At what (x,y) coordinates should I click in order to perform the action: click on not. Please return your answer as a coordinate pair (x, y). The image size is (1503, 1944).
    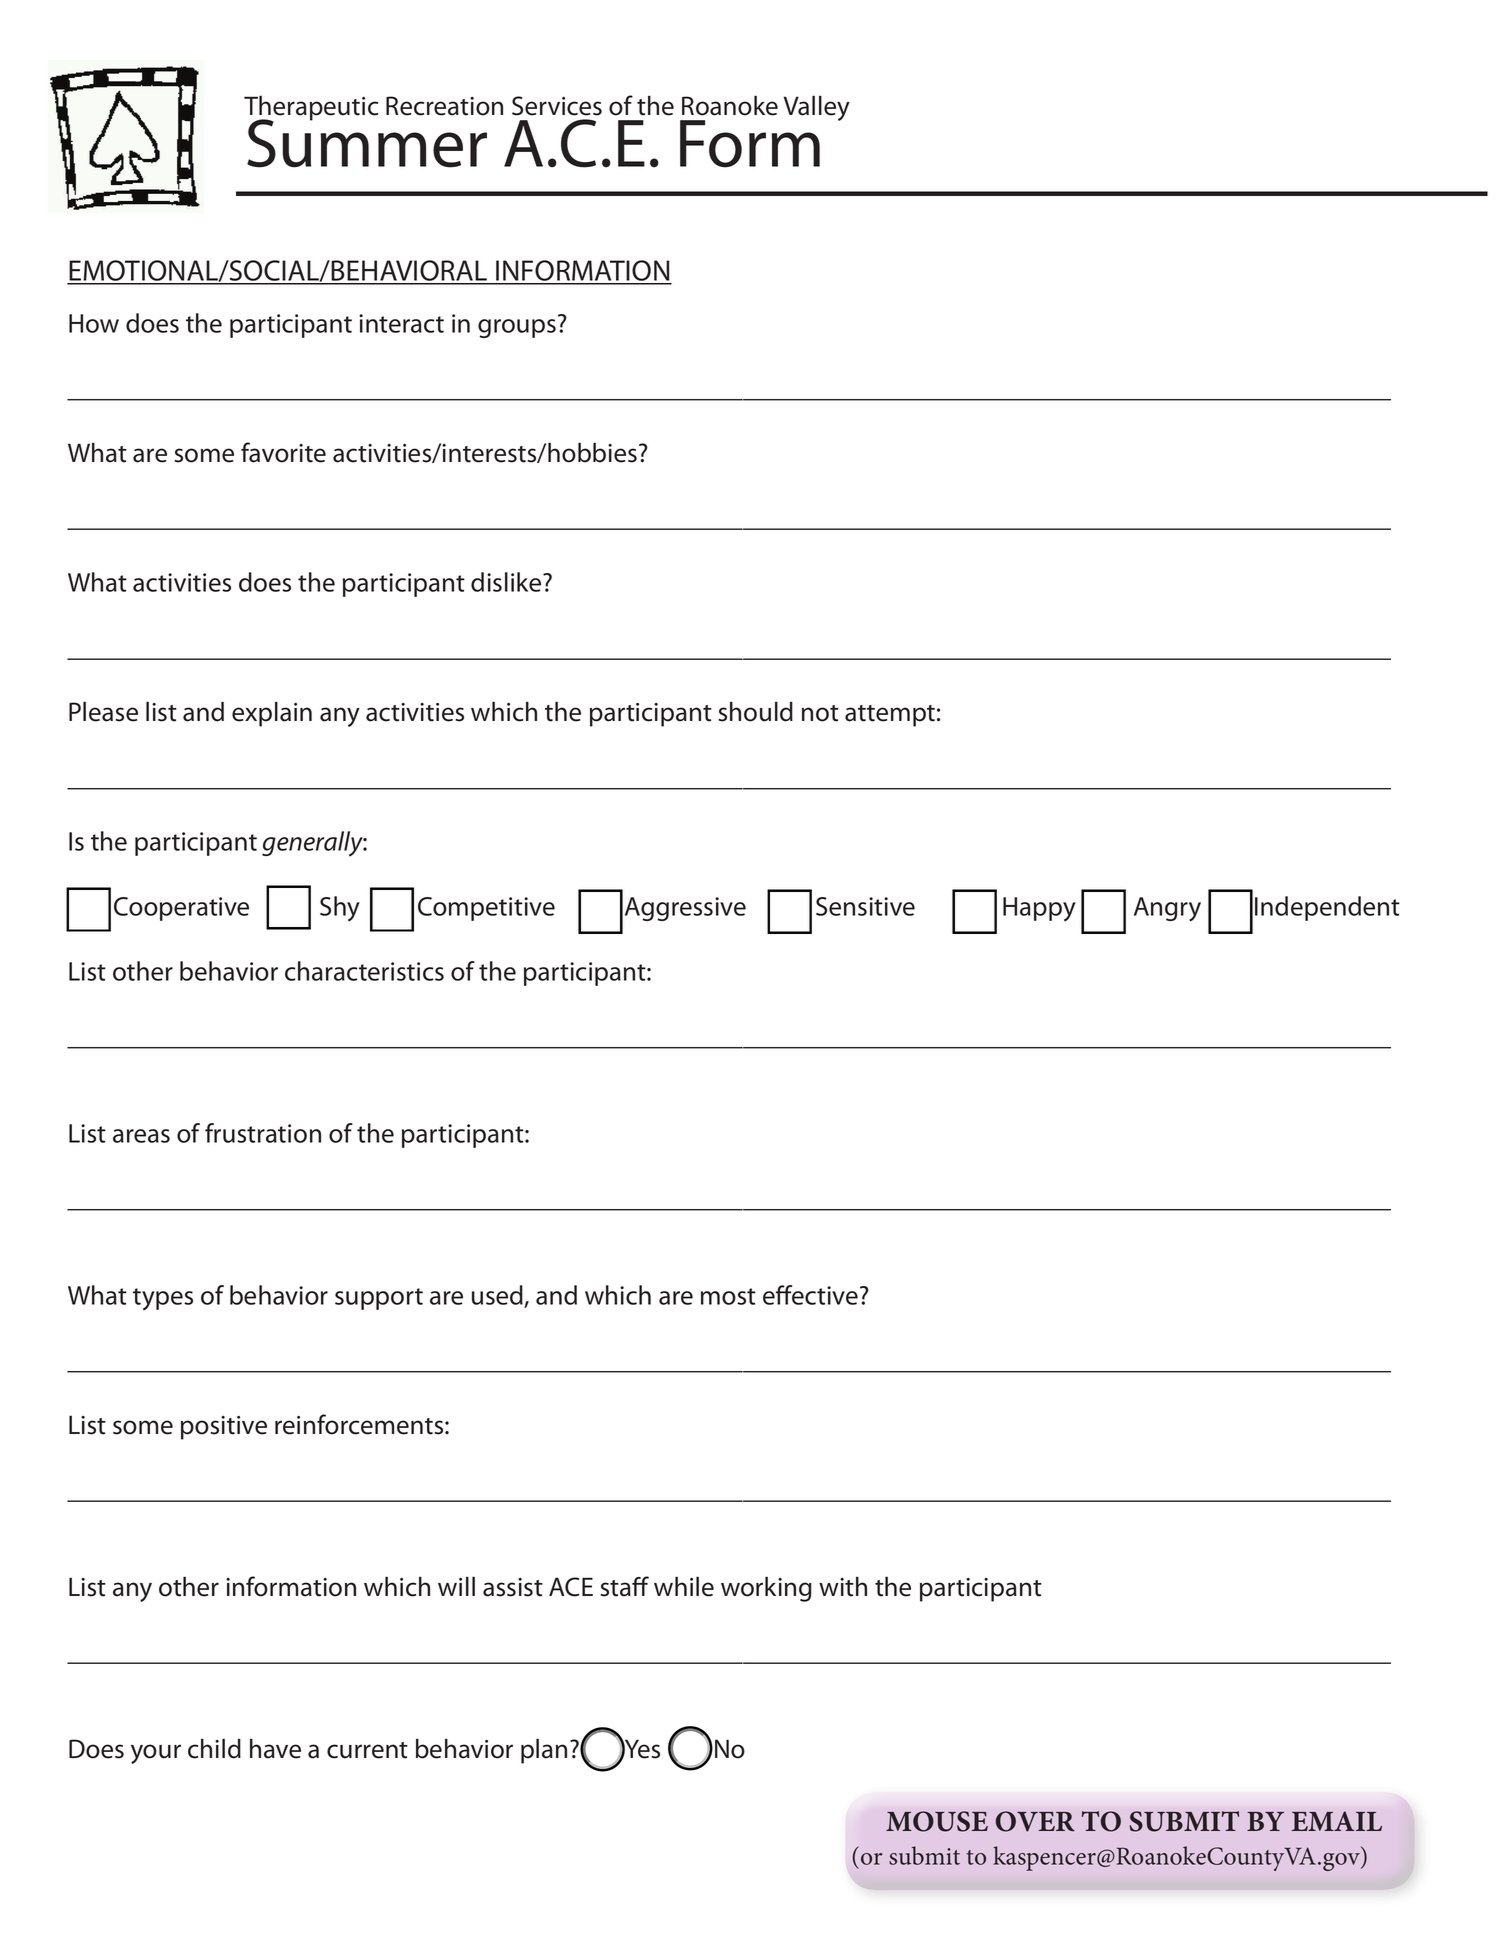
    Looking at the image, I should click on (820, 713).
